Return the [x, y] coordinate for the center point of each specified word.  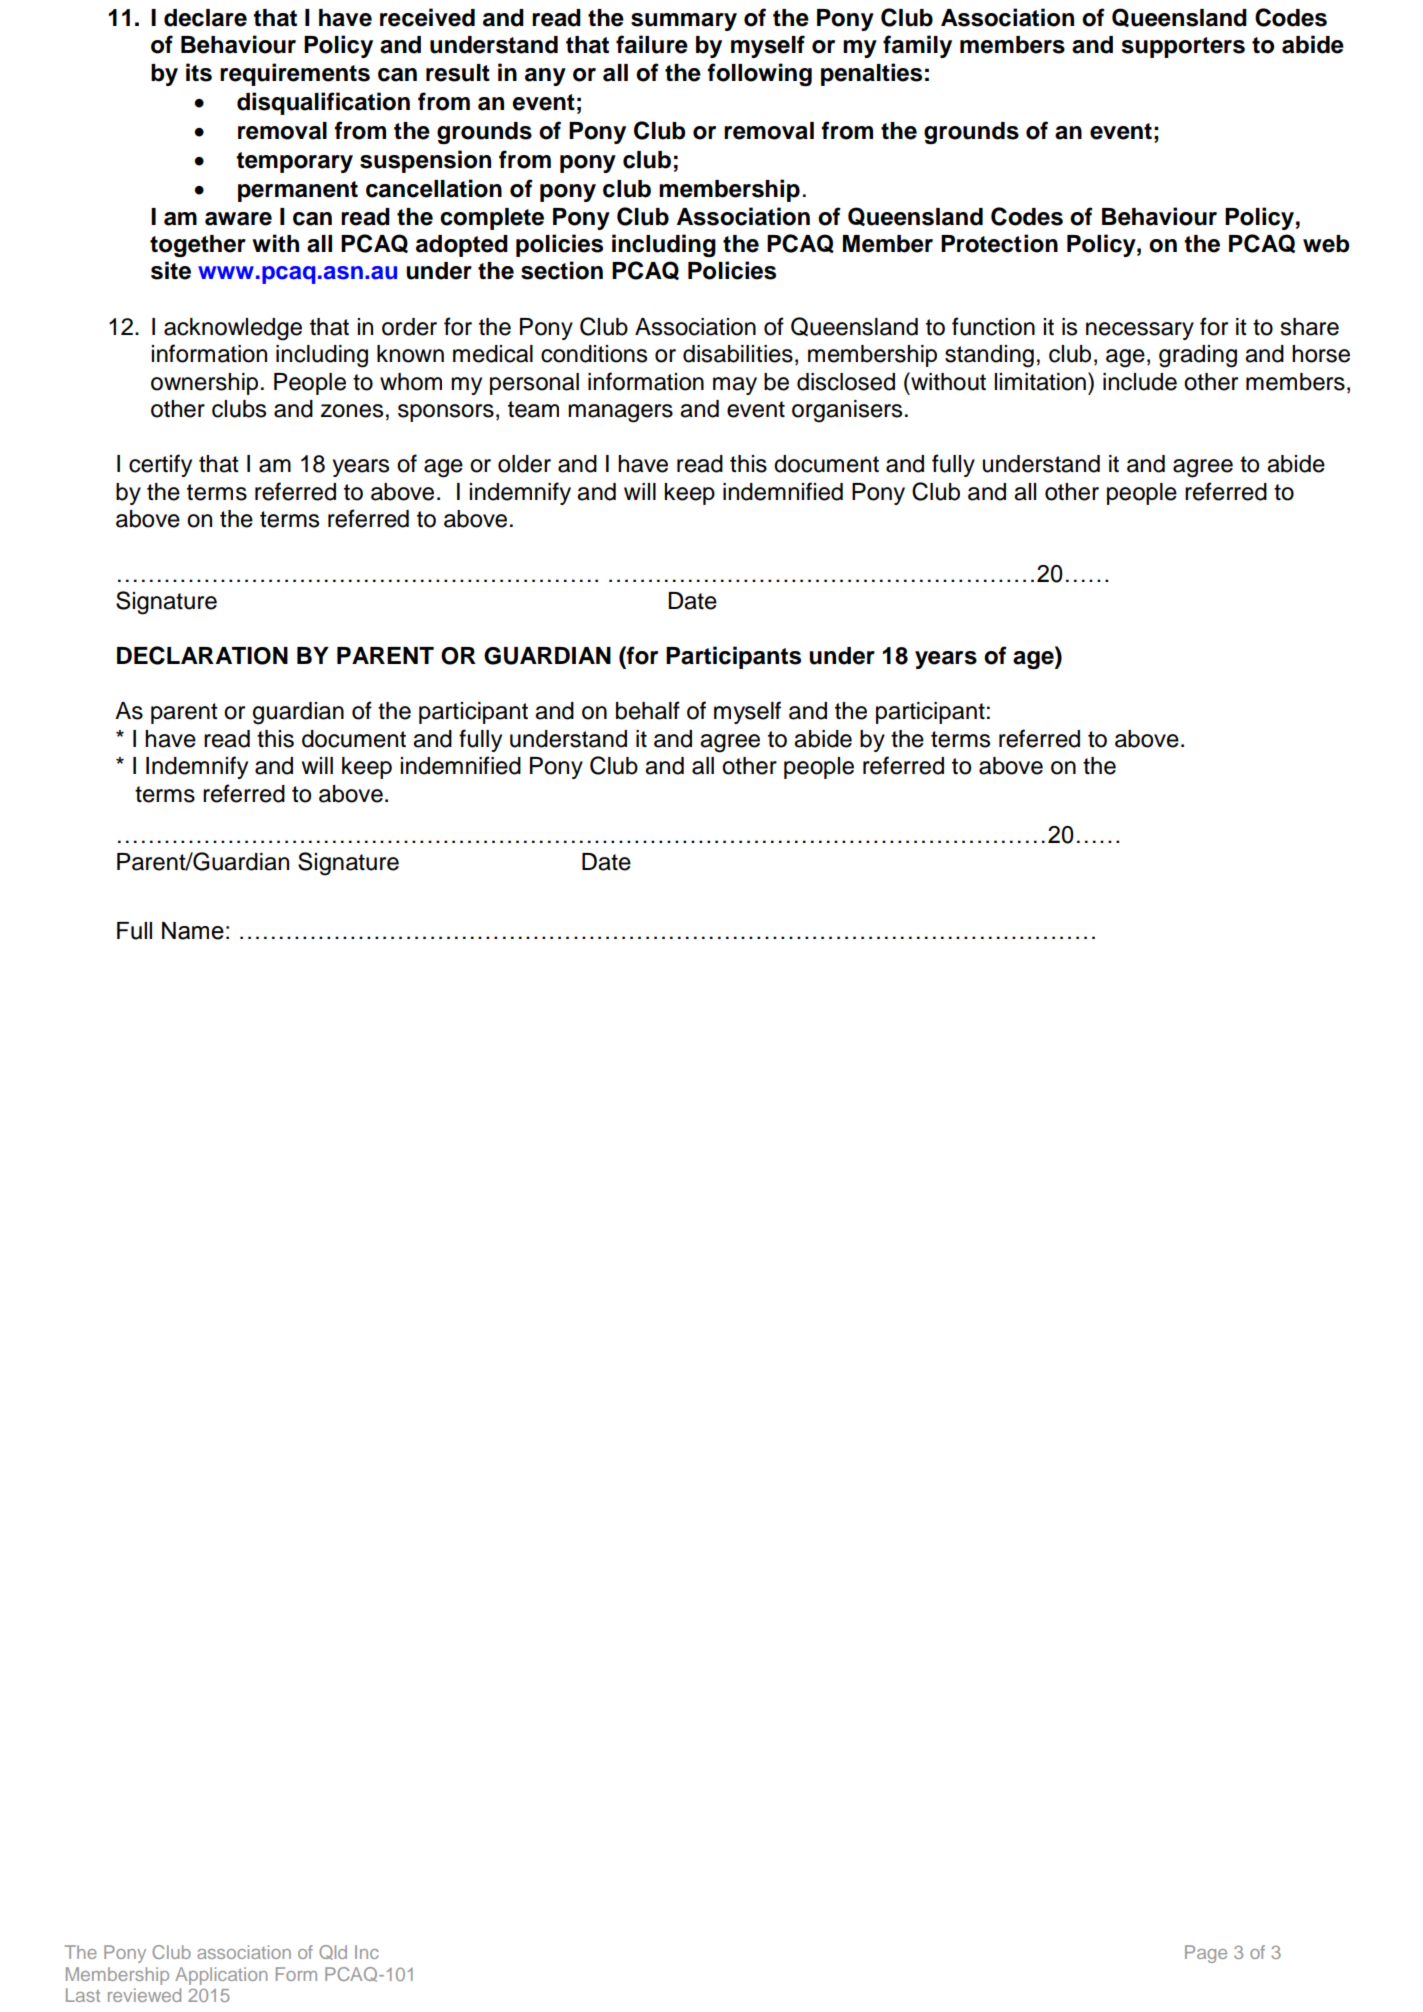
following [759, 74]
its [199, 72]
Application [221, 1976]
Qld [333, 1952]
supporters [1183, 47]
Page [1206, 1954]
